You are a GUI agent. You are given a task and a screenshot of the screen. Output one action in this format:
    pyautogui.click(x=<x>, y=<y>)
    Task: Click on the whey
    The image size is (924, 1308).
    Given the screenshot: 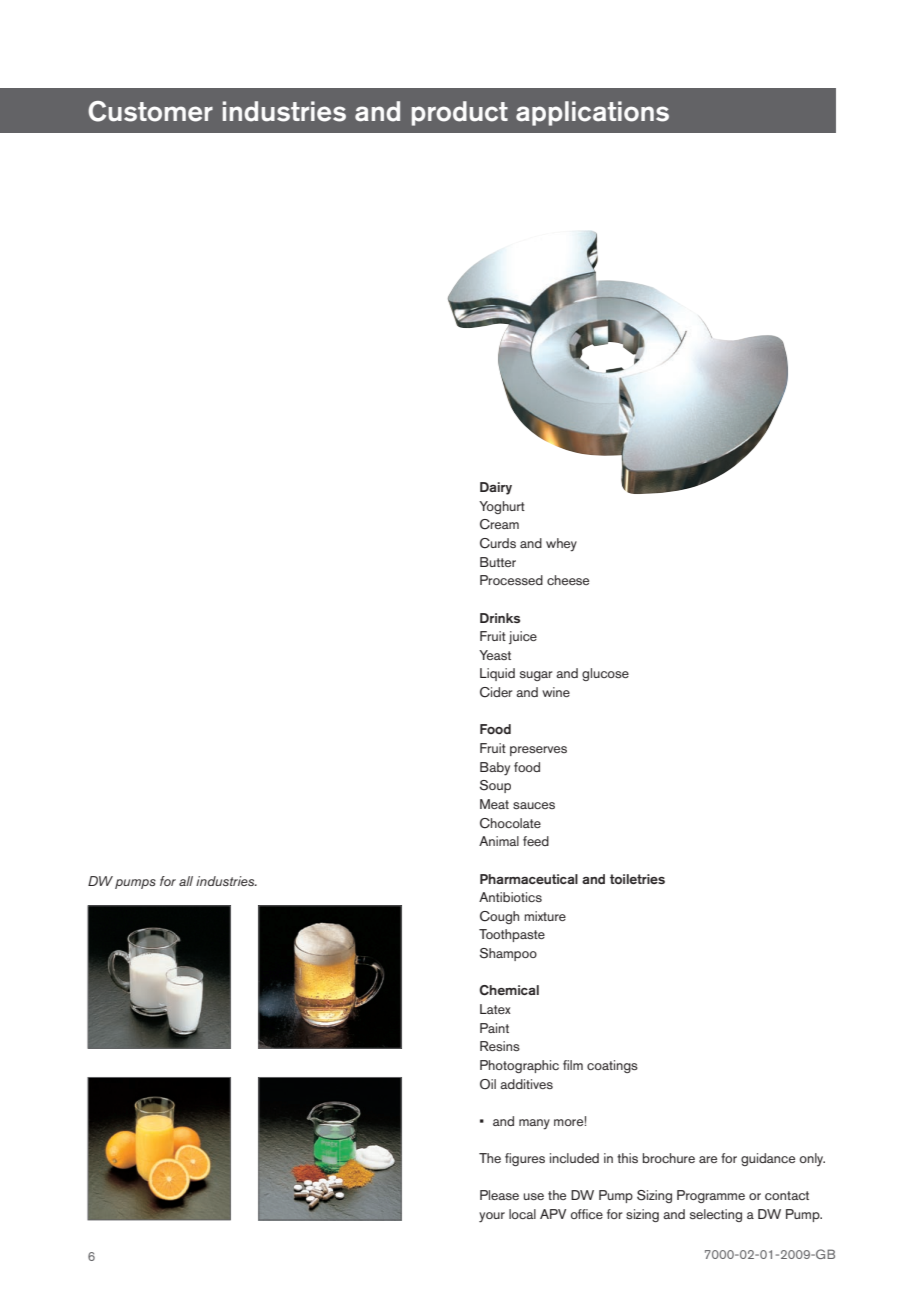 What is the action you would take?
    pyautogui.click(x=561, y=545)
